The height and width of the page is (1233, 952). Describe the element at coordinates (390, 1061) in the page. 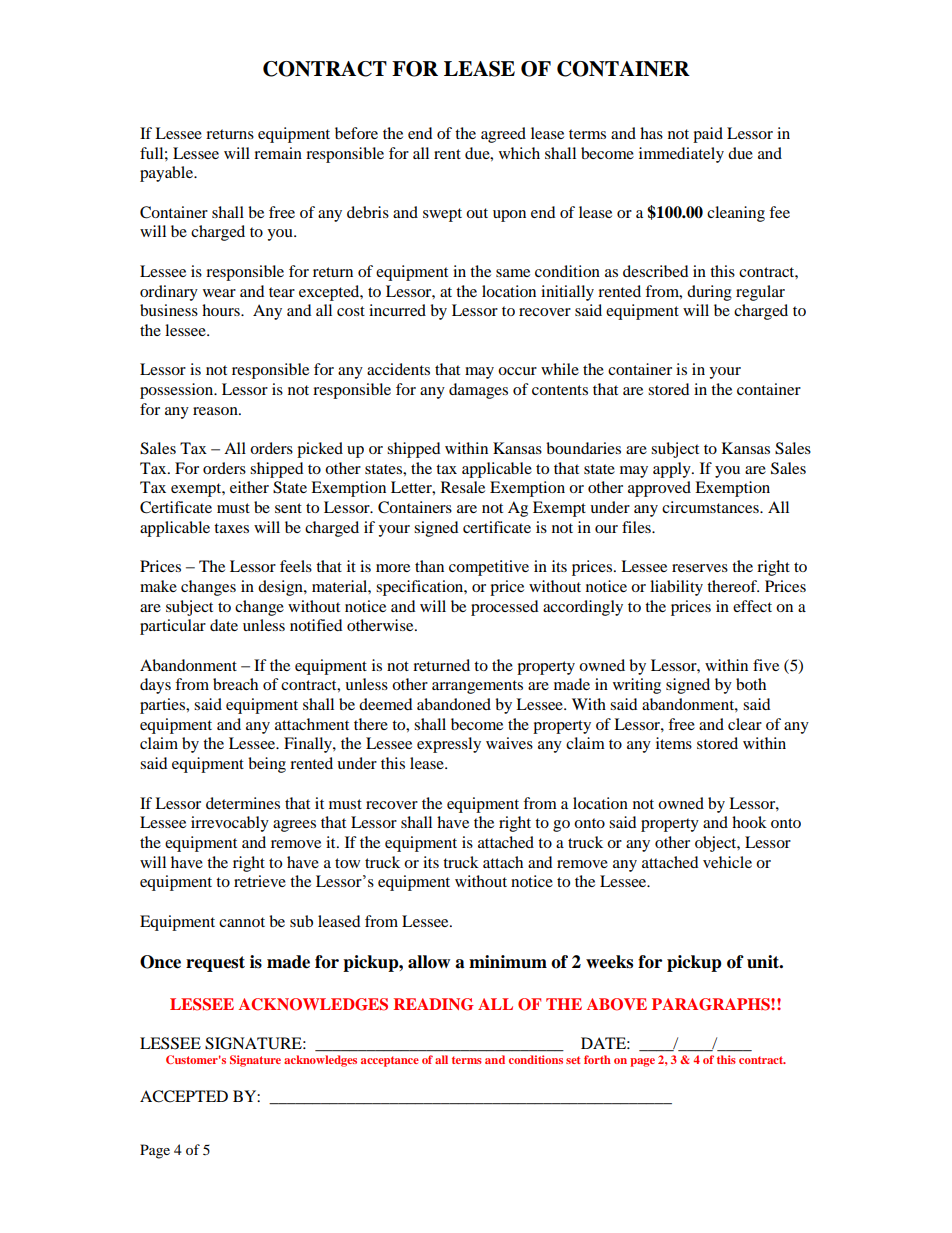

I see `acceptance` at that location.
